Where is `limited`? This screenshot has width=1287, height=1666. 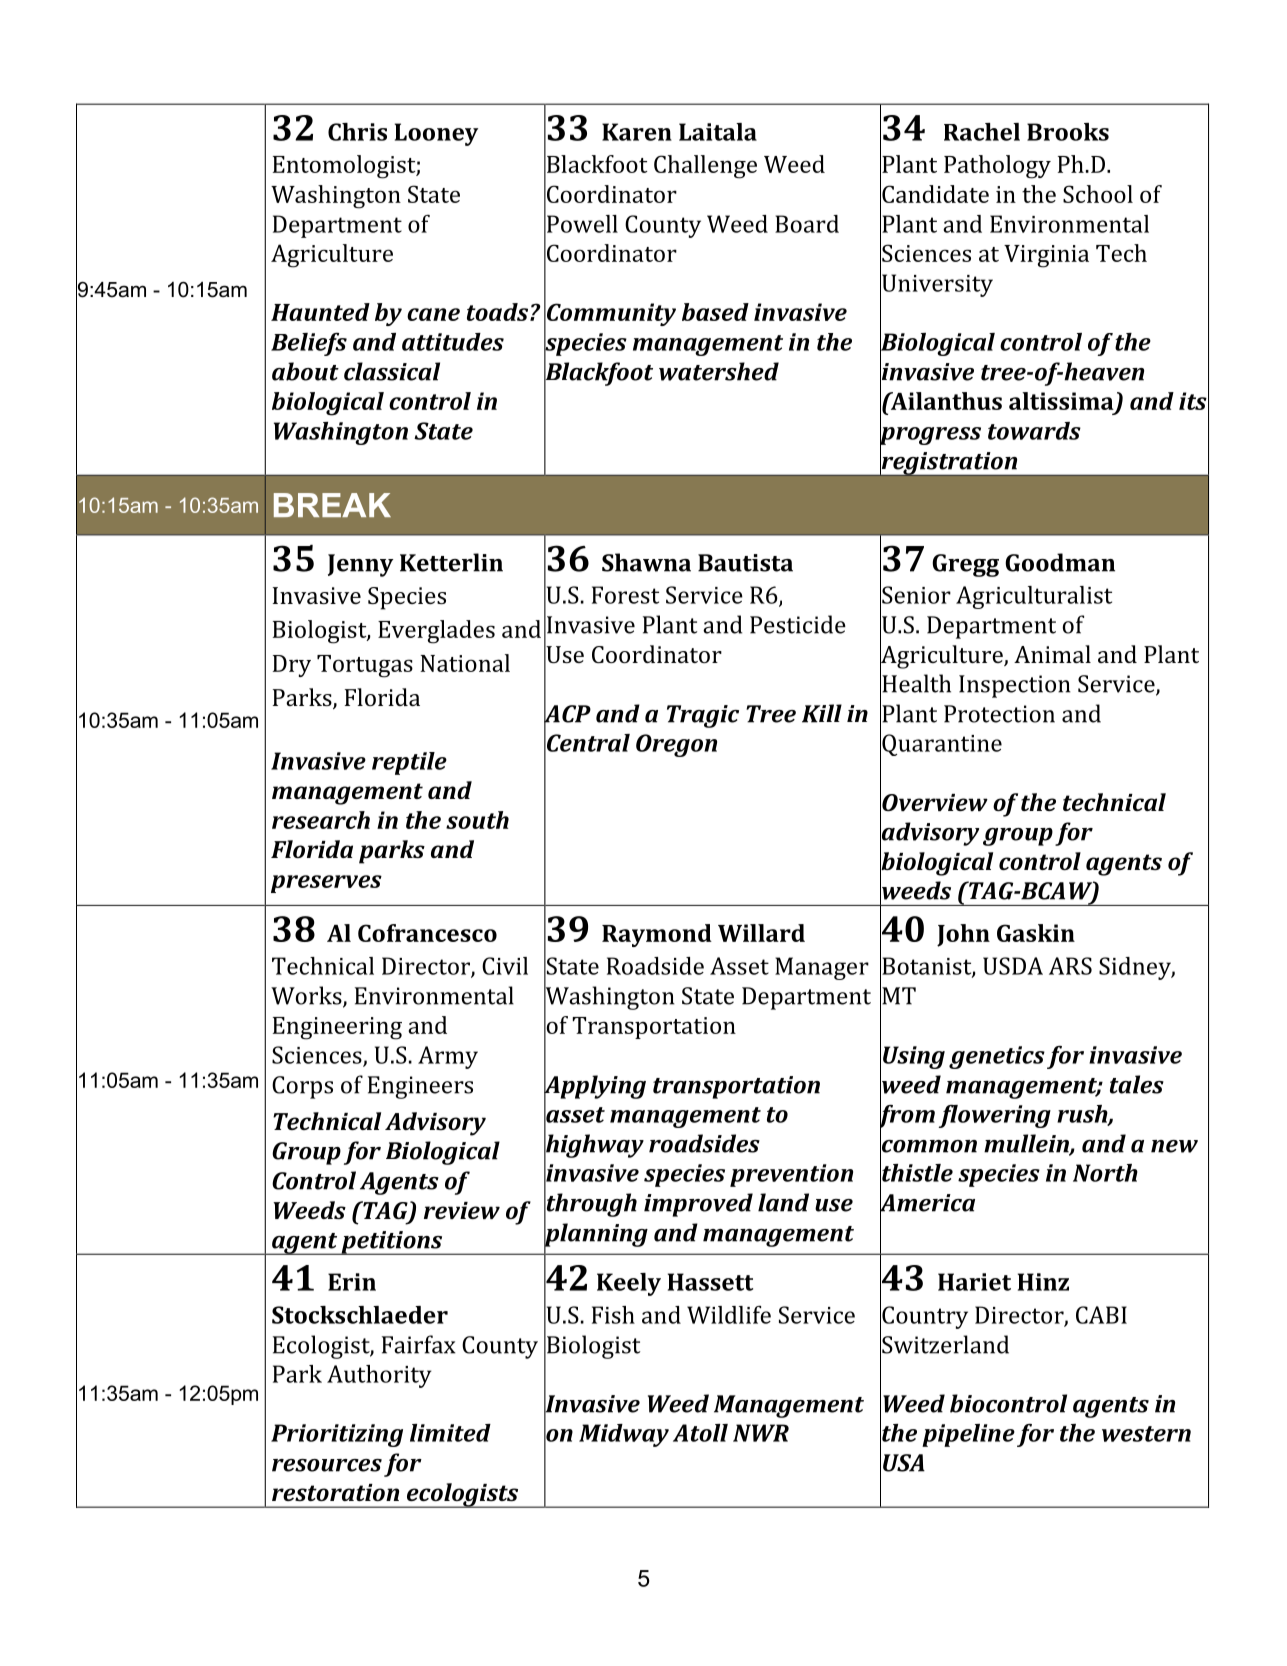
limited is located at coordinates (450, 1433).
